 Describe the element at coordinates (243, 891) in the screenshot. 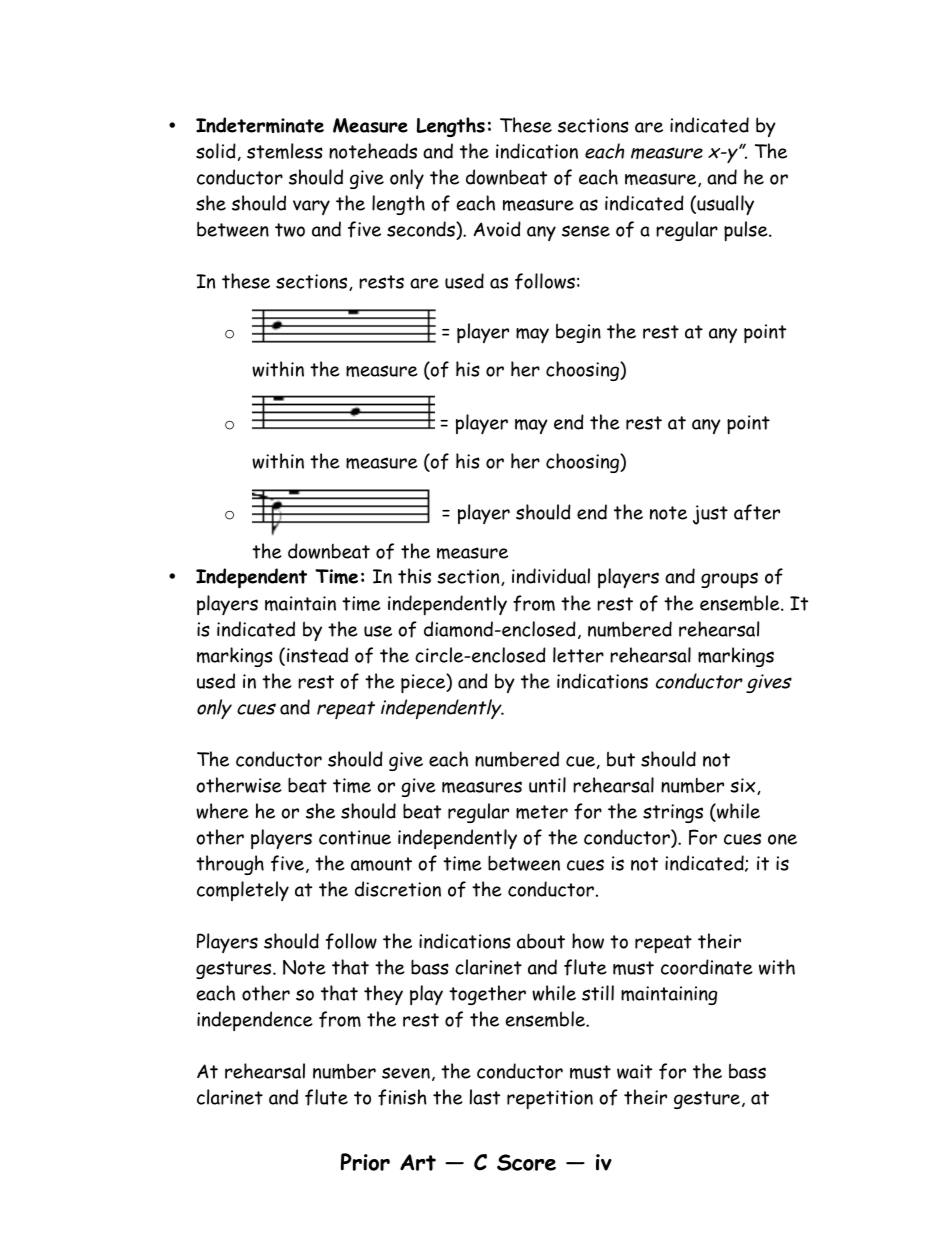

I see `completely` at that location.
